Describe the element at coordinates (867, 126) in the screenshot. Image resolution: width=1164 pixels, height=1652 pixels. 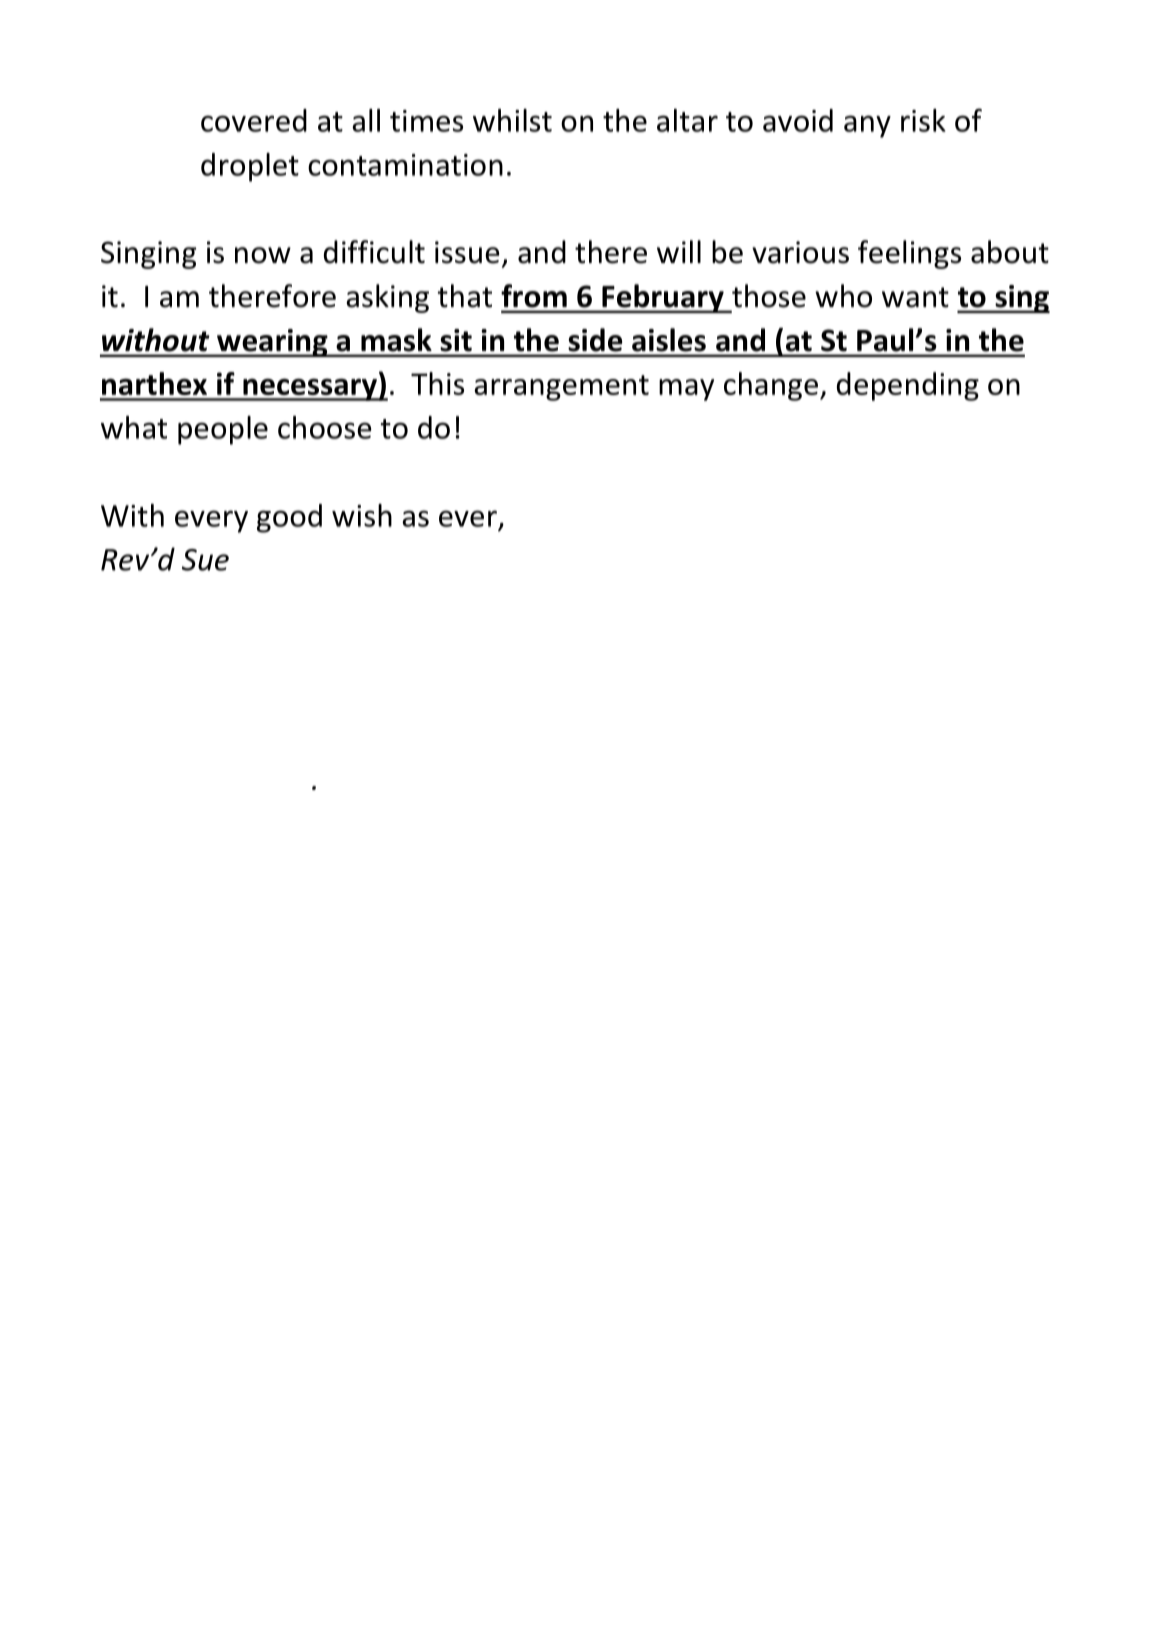
I see `any` at that location.
